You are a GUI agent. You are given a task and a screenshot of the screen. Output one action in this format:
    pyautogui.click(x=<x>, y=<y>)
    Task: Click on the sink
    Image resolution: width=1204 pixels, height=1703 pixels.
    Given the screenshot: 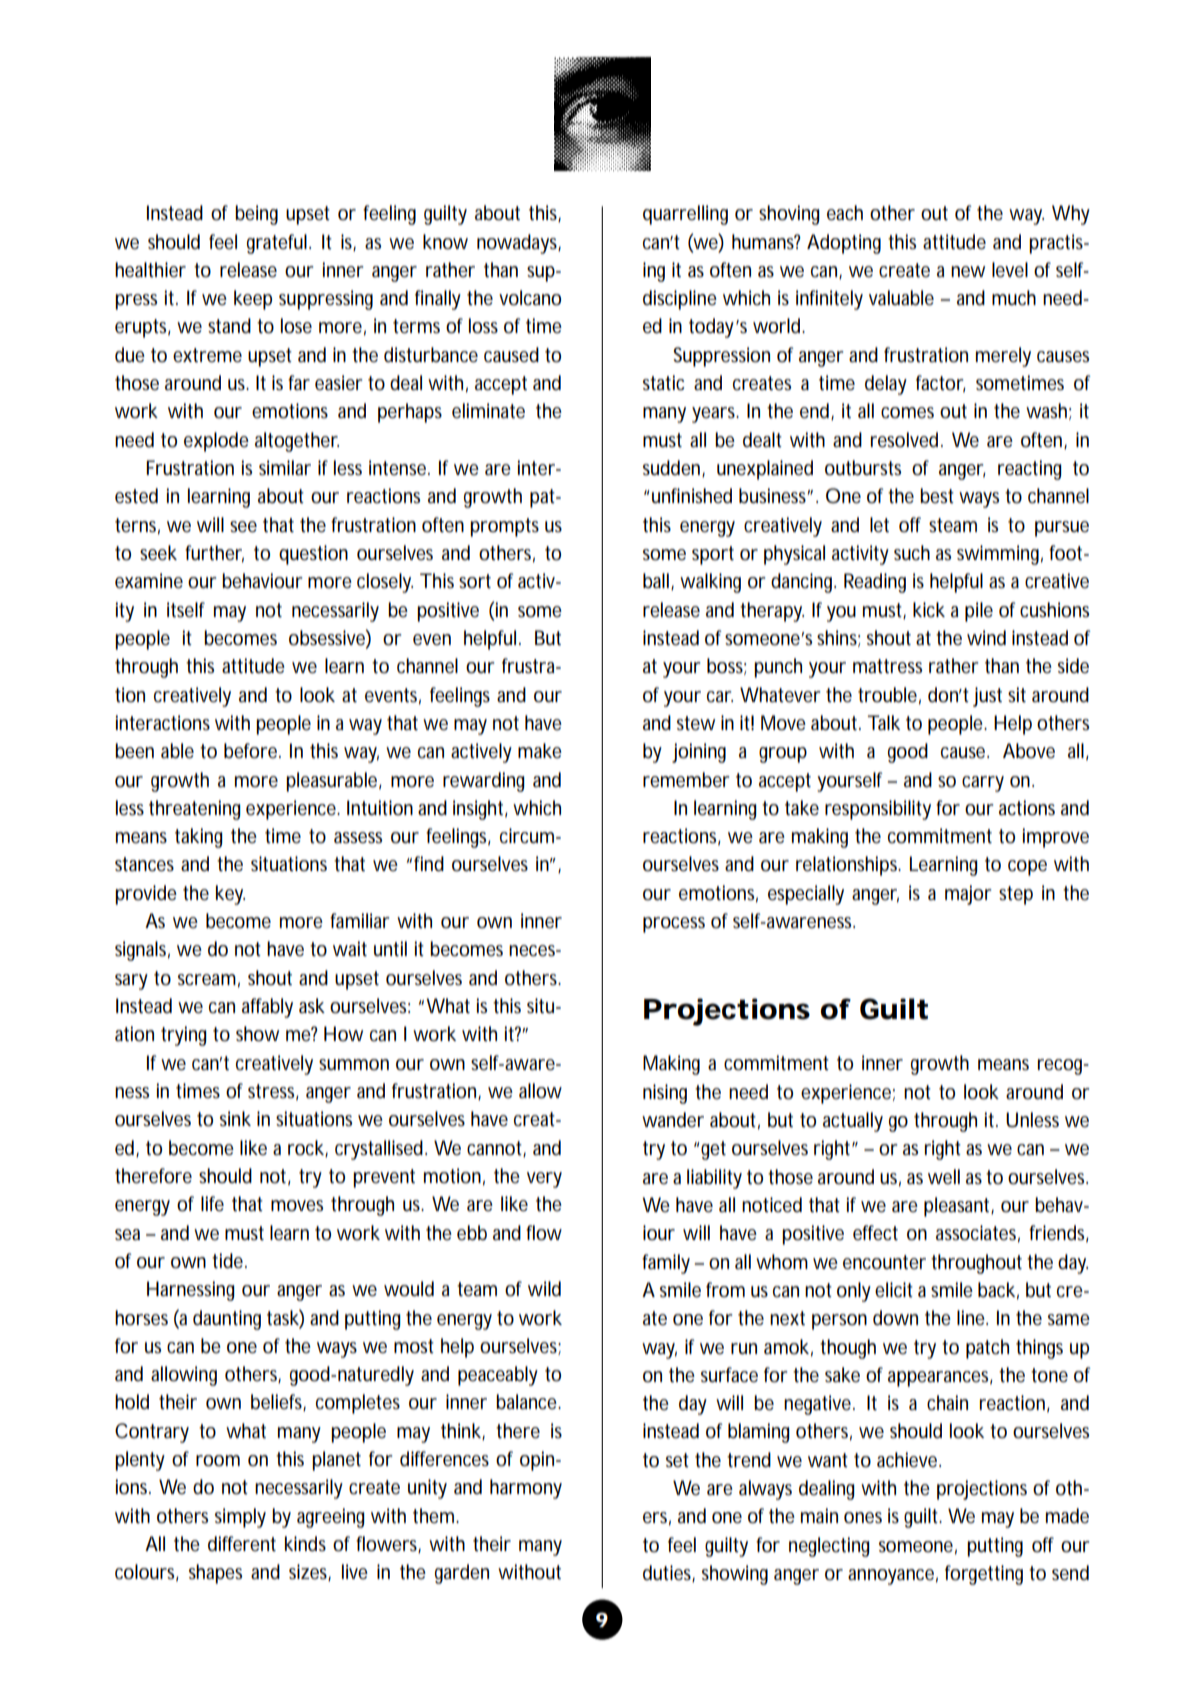 What is the action you would take?
    pyautogui.click(x=235, y=1118)
